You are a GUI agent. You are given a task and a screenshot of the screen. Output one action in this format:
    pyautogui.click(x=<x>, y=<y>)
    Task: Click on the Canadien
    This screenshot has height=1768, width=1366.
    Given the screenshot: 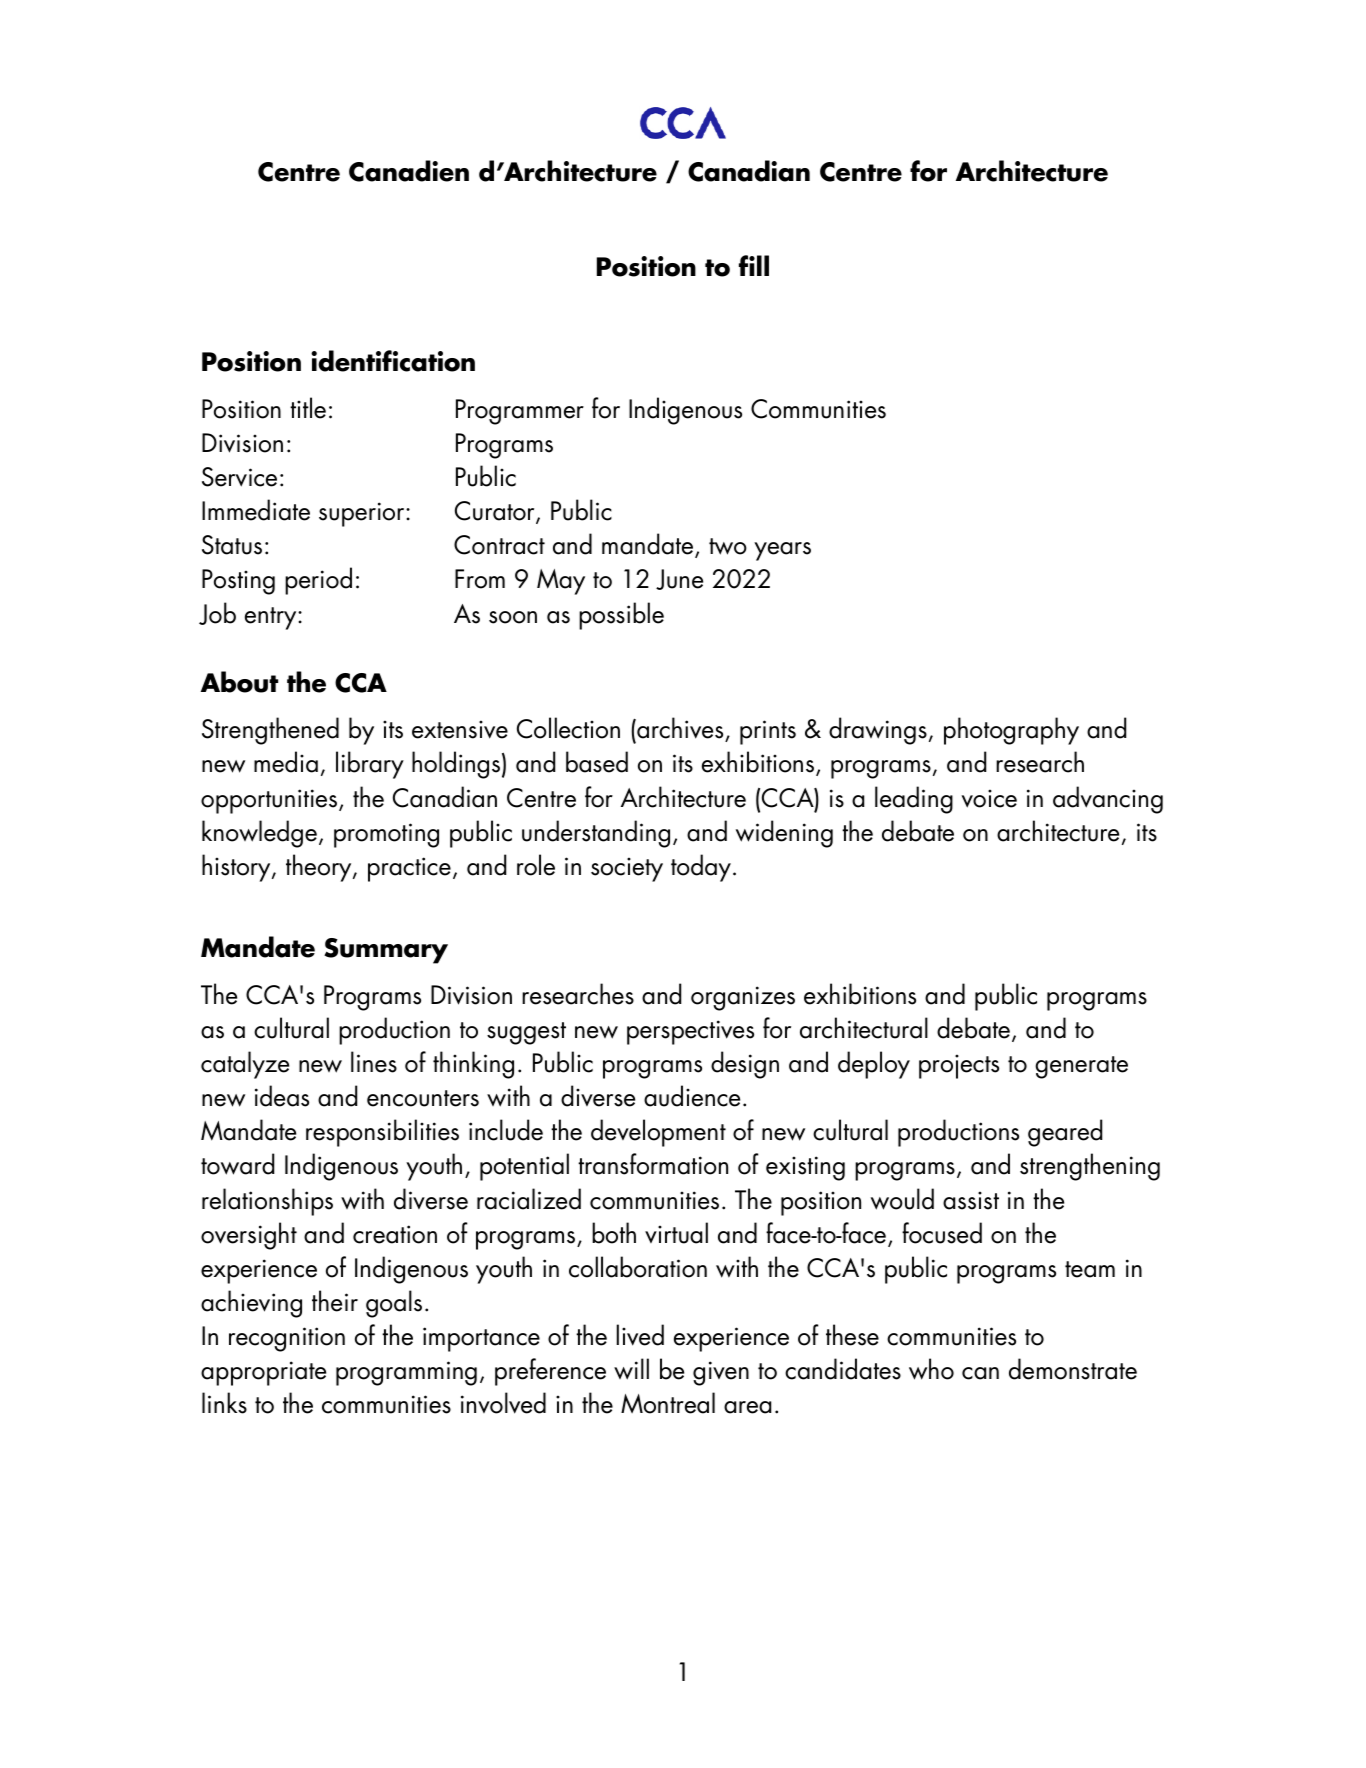 What is the action you would take?
    pyautogui.click(x=409, y=171)
